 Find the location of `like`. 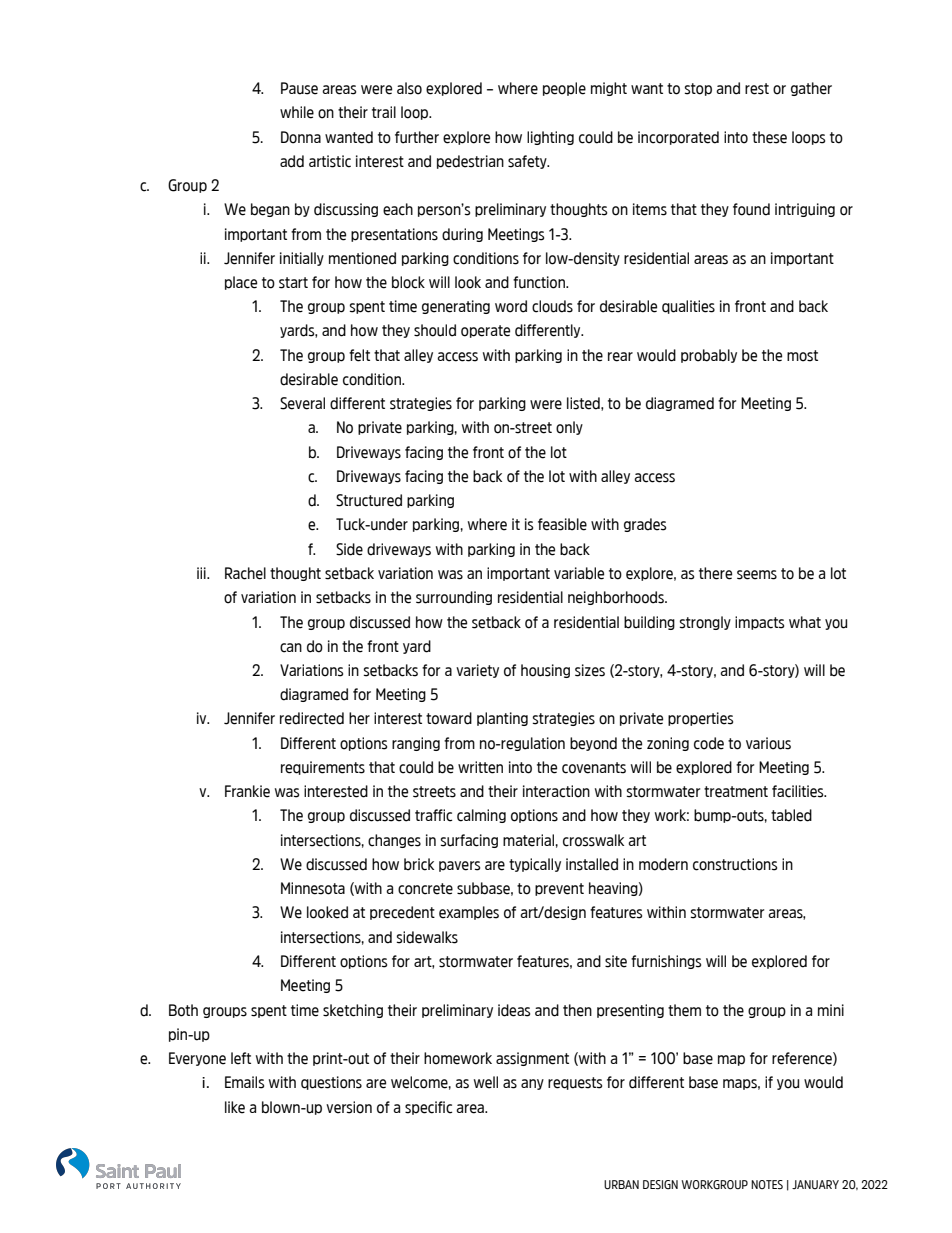

like is located at coordinates (235, 1107).
